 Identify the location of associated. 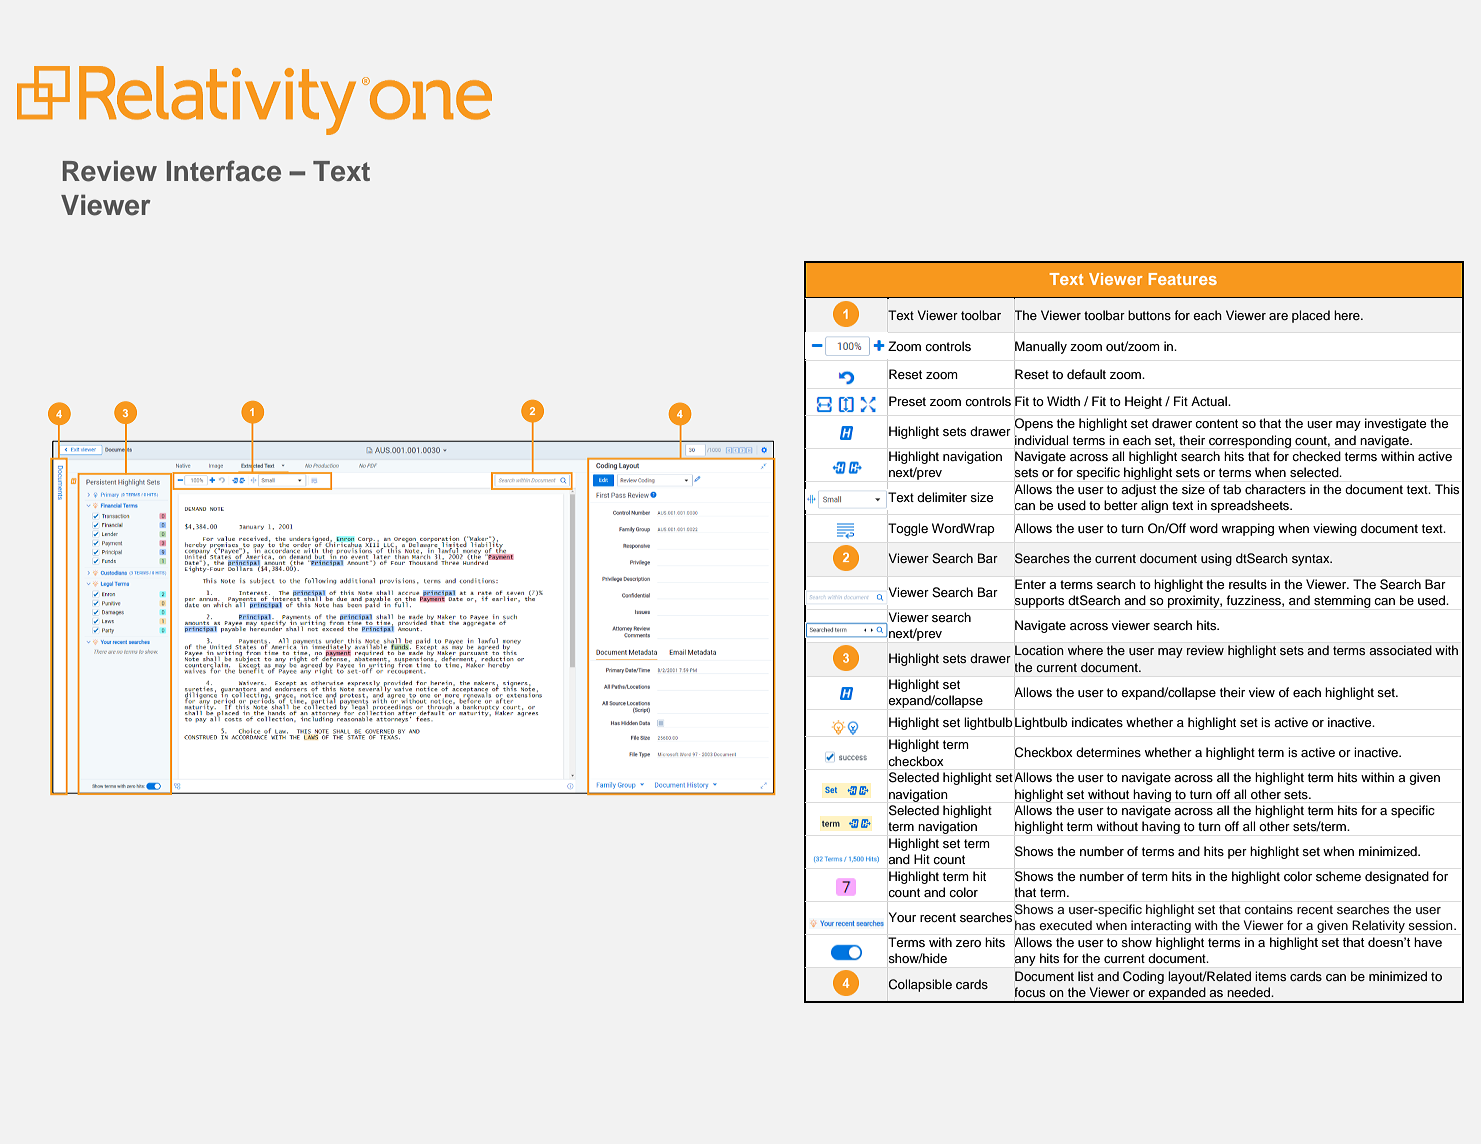
(1400, 650).
